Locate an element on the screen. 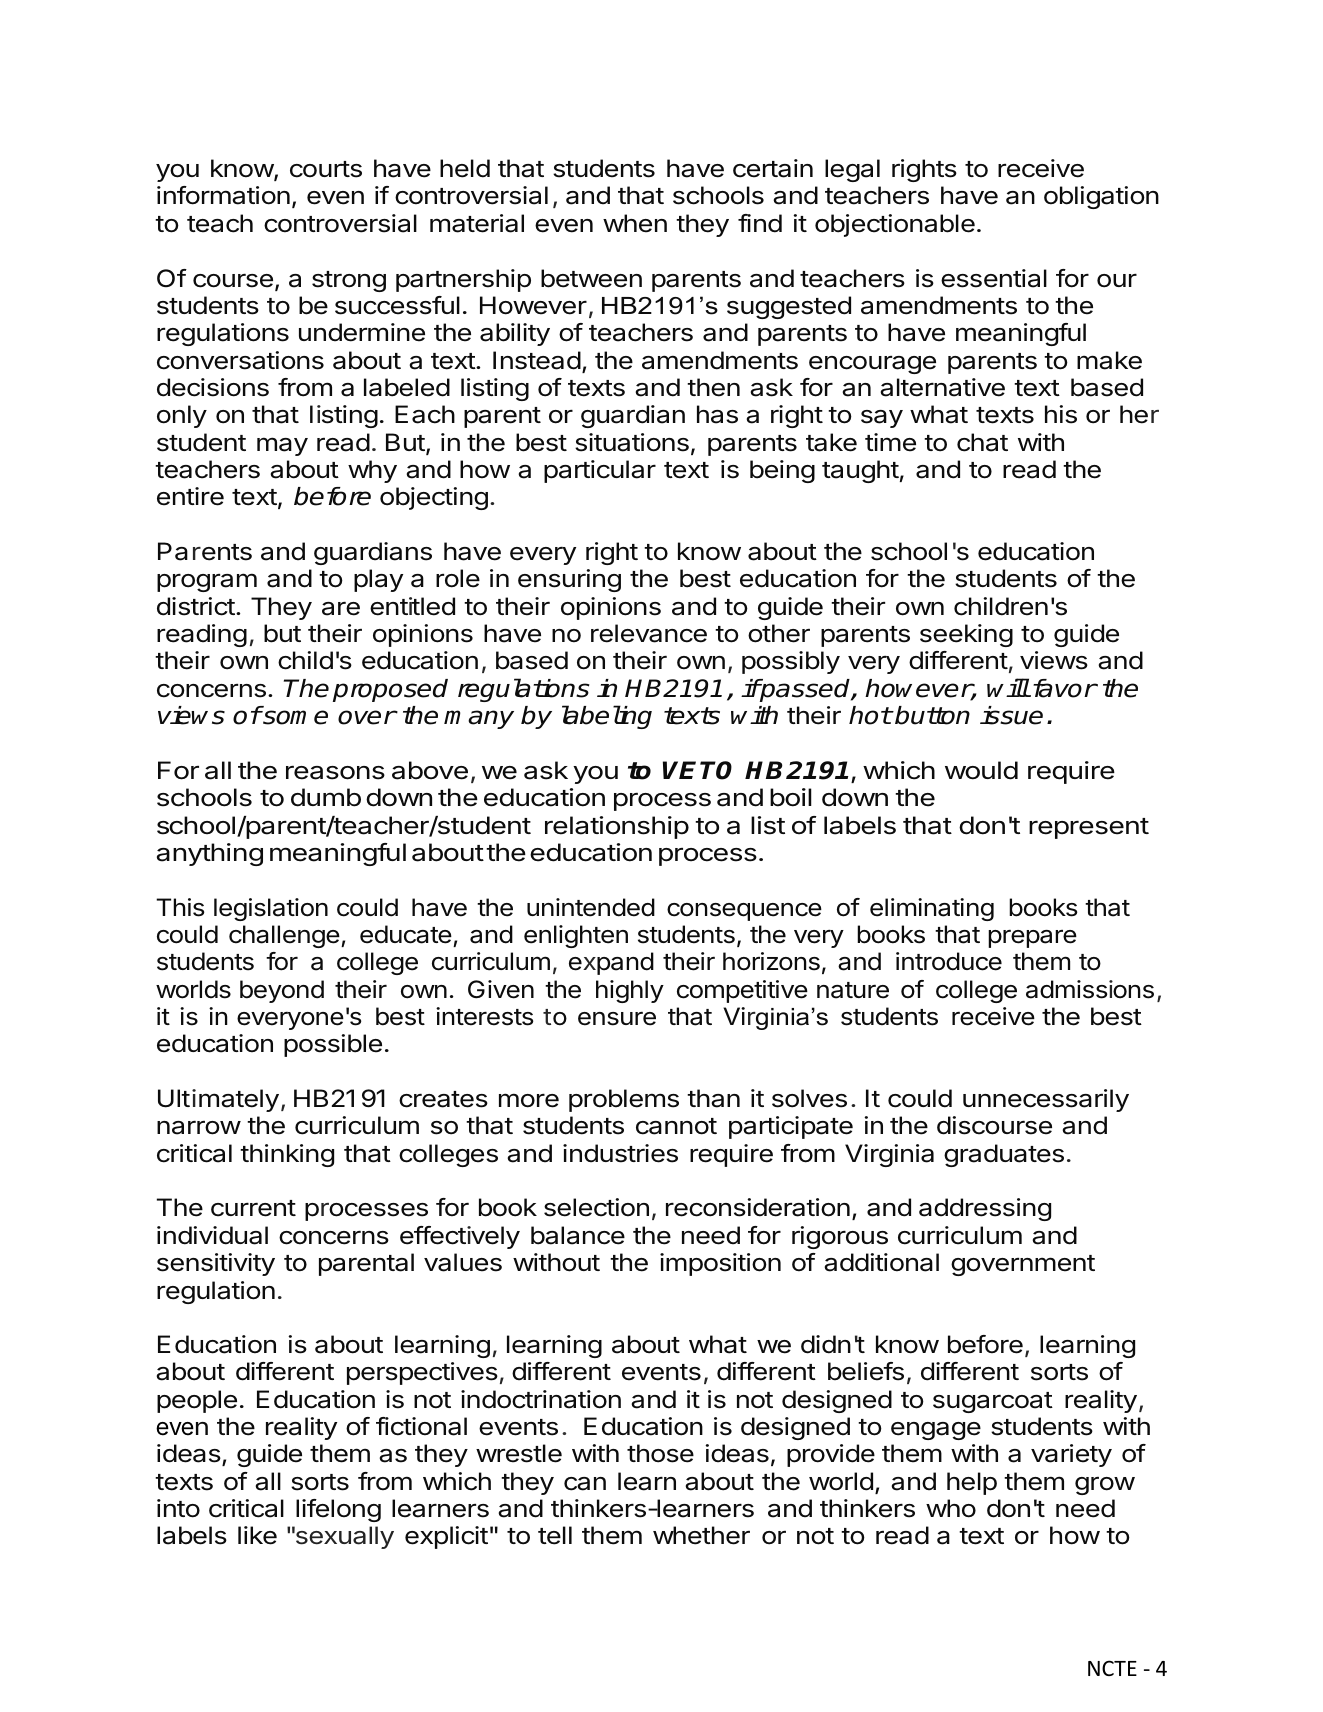 The width and height of the screenshot is (1323, 1712). represent is located at coordinates (1089, 828).
